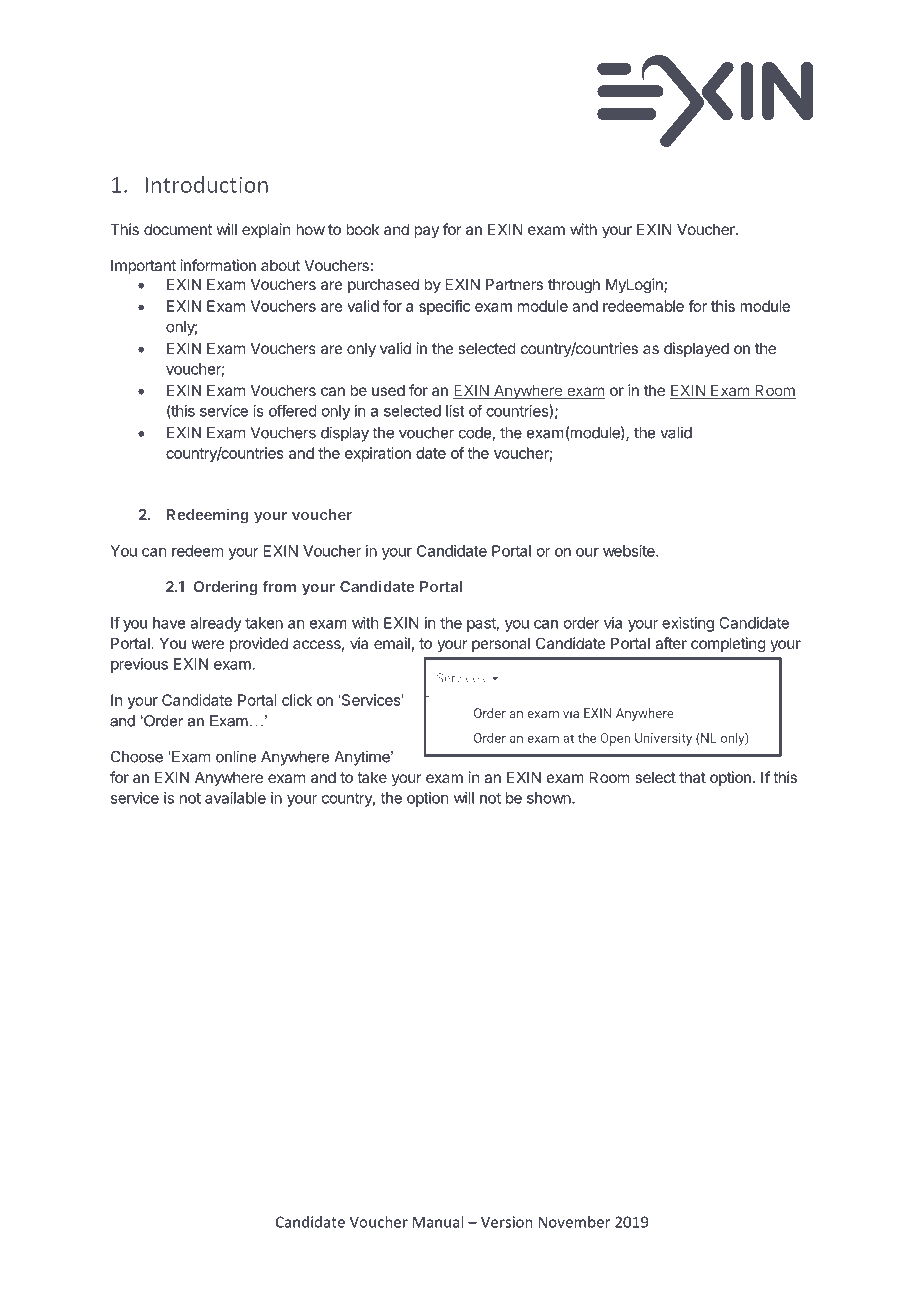 The width and height of the screenshot is (924, 1308). What do you see at coordinates (692, 777) in the screenshot?
I see `that` at bounding box center [692, 777].
